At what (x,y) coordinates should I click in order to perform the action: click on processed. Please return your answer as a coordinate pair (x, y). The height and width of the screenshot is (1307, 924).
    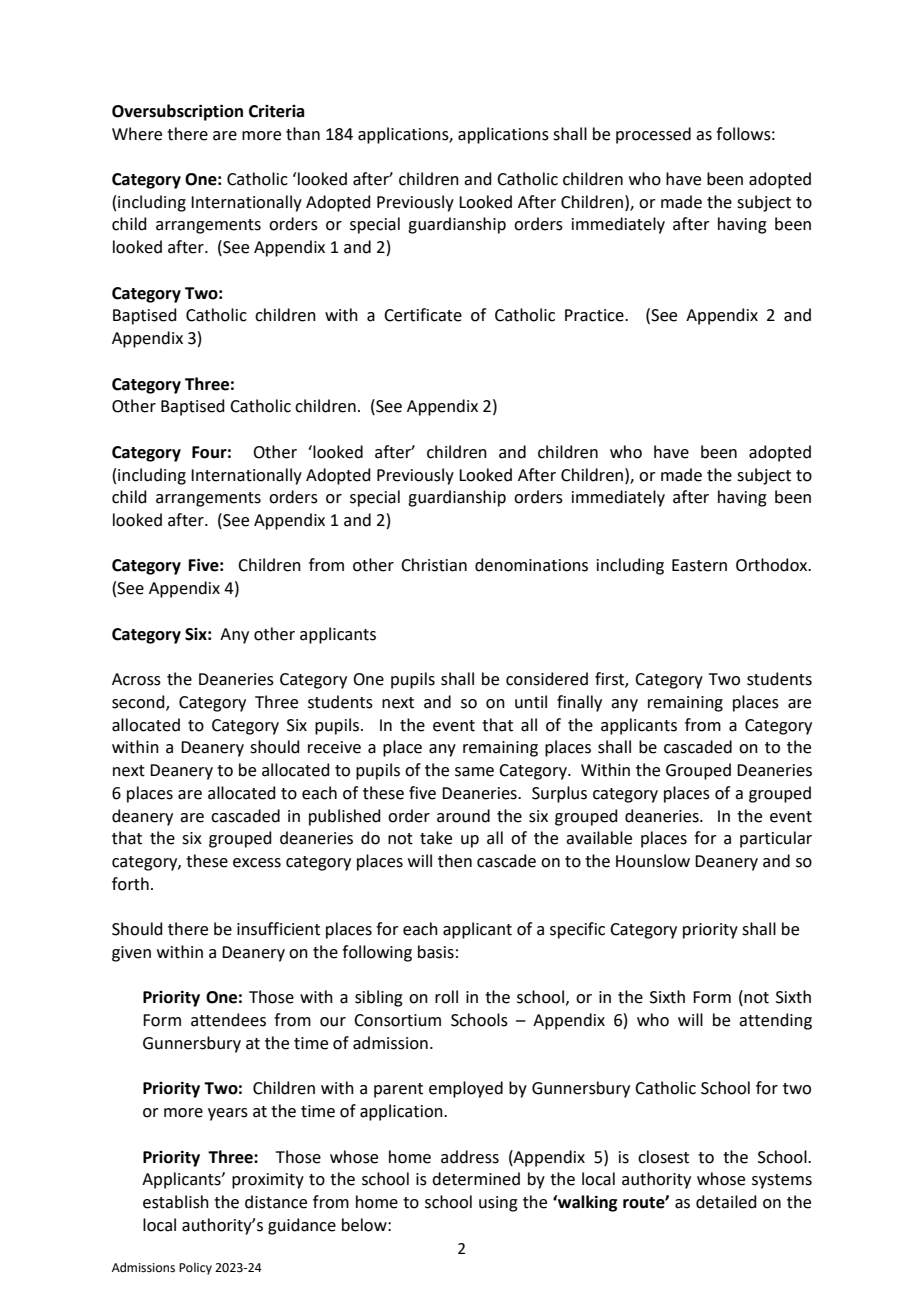
    Looking at the image, I should click on (653, 135).
